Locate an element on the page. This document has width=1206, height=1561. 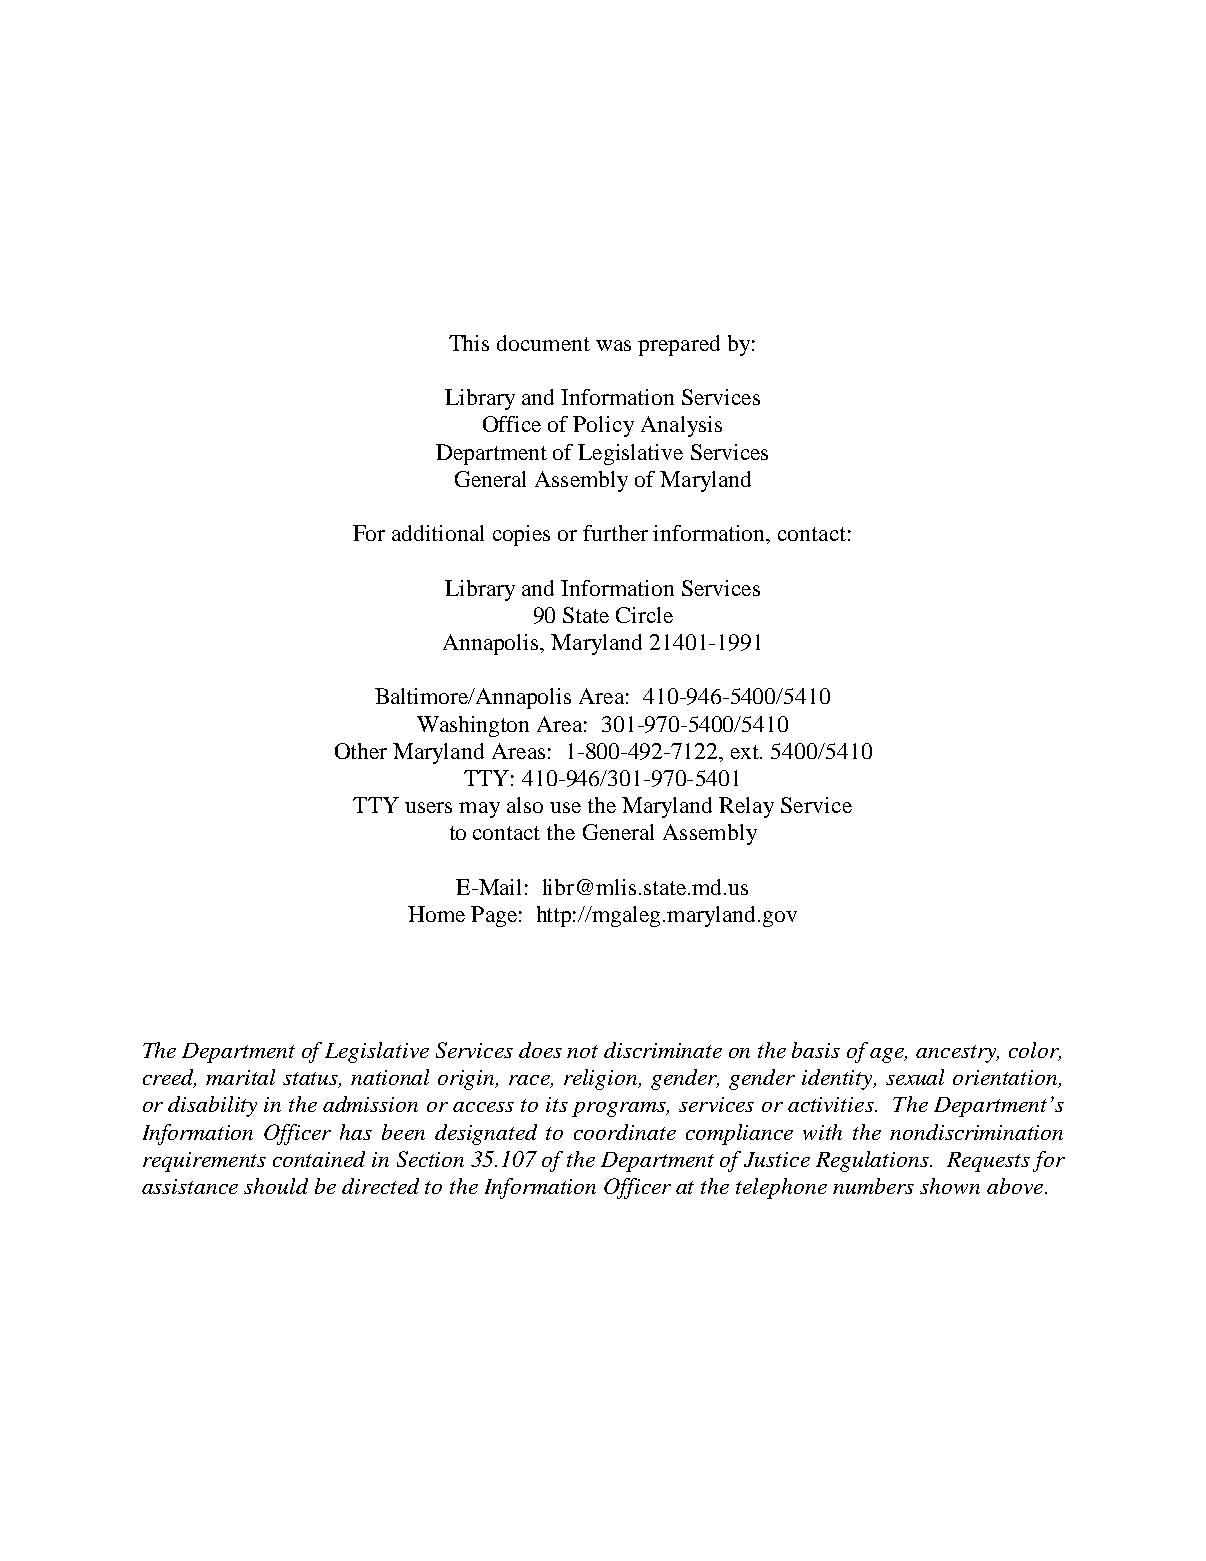
contained is located at coordinates (319, 1159).
